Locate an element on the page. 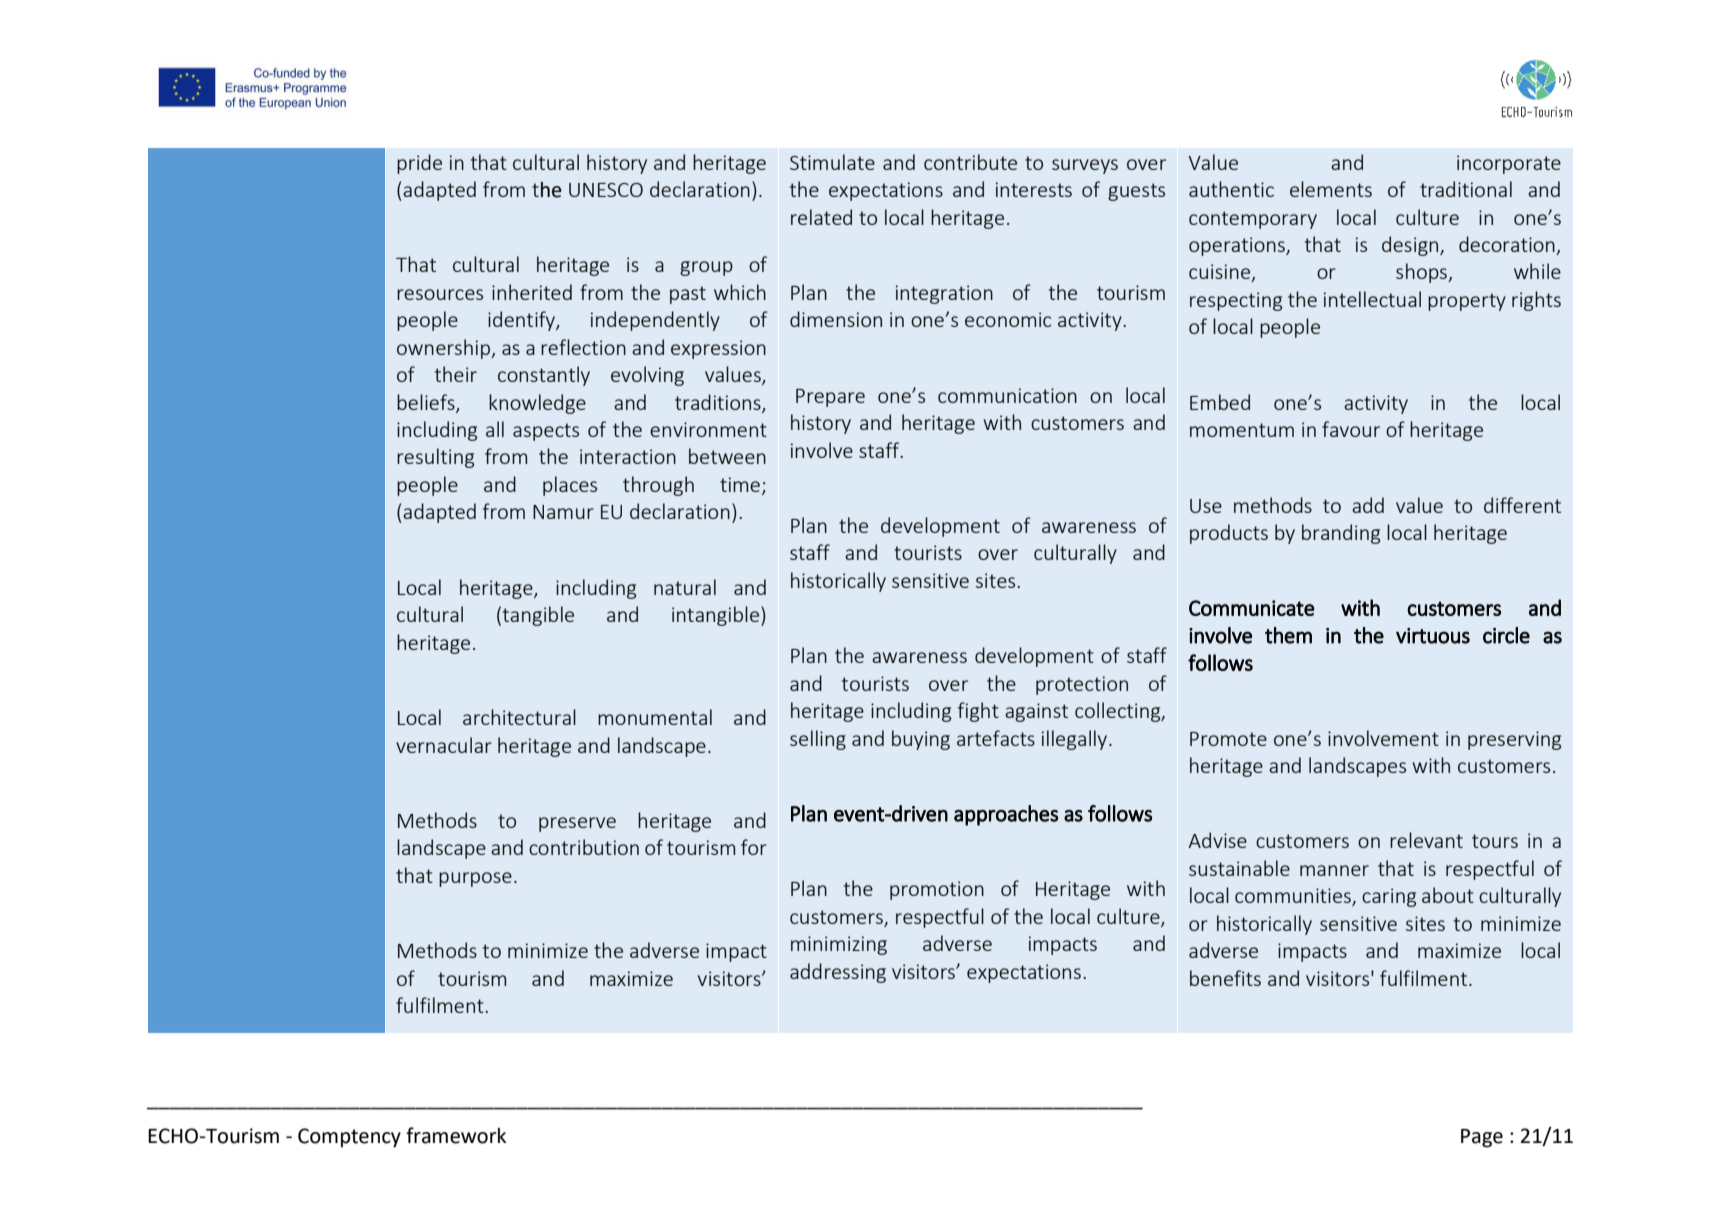  UNESCO is located at coordinates (606, 190).
